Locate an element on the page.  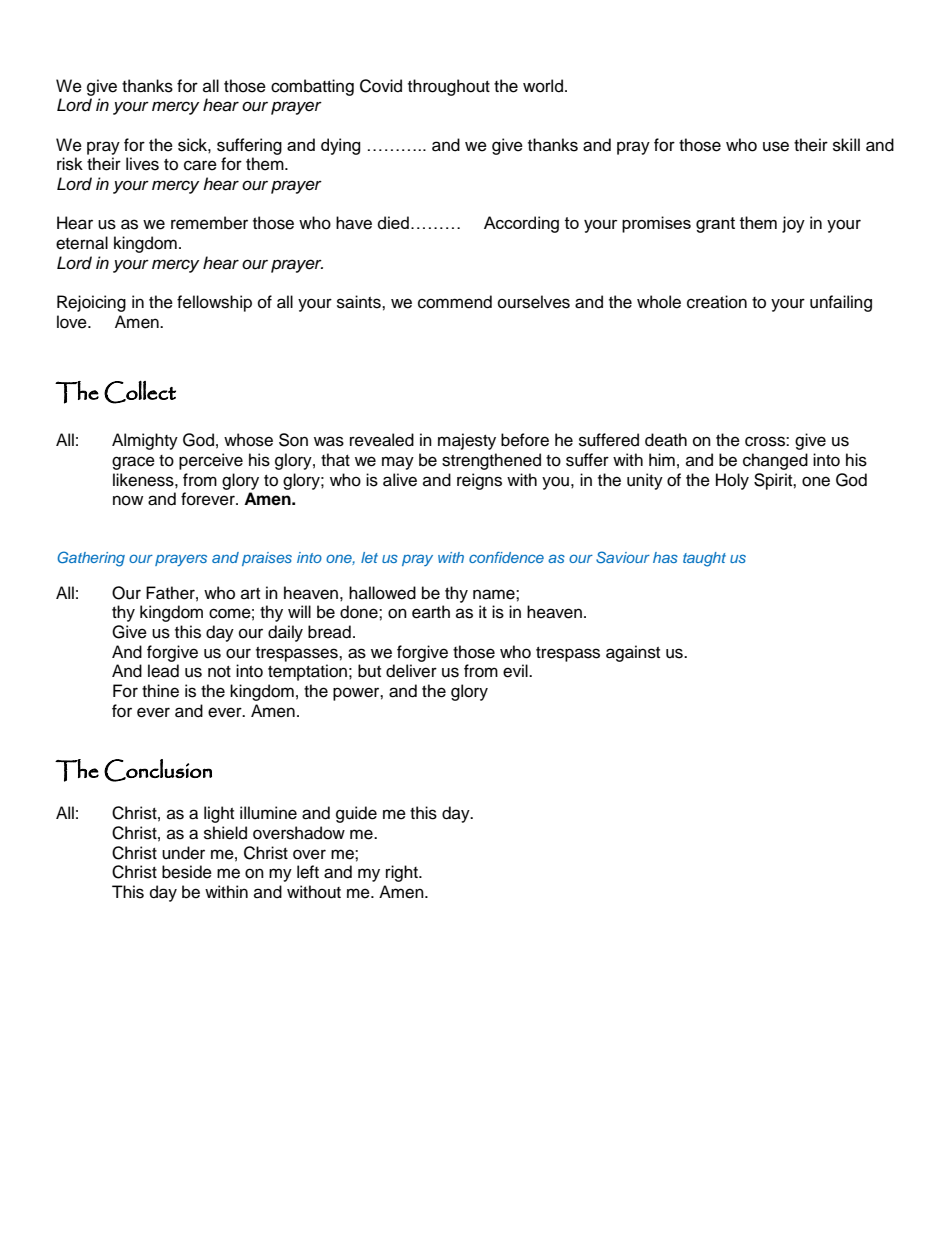
remember is located at coordinates (209, 223).
